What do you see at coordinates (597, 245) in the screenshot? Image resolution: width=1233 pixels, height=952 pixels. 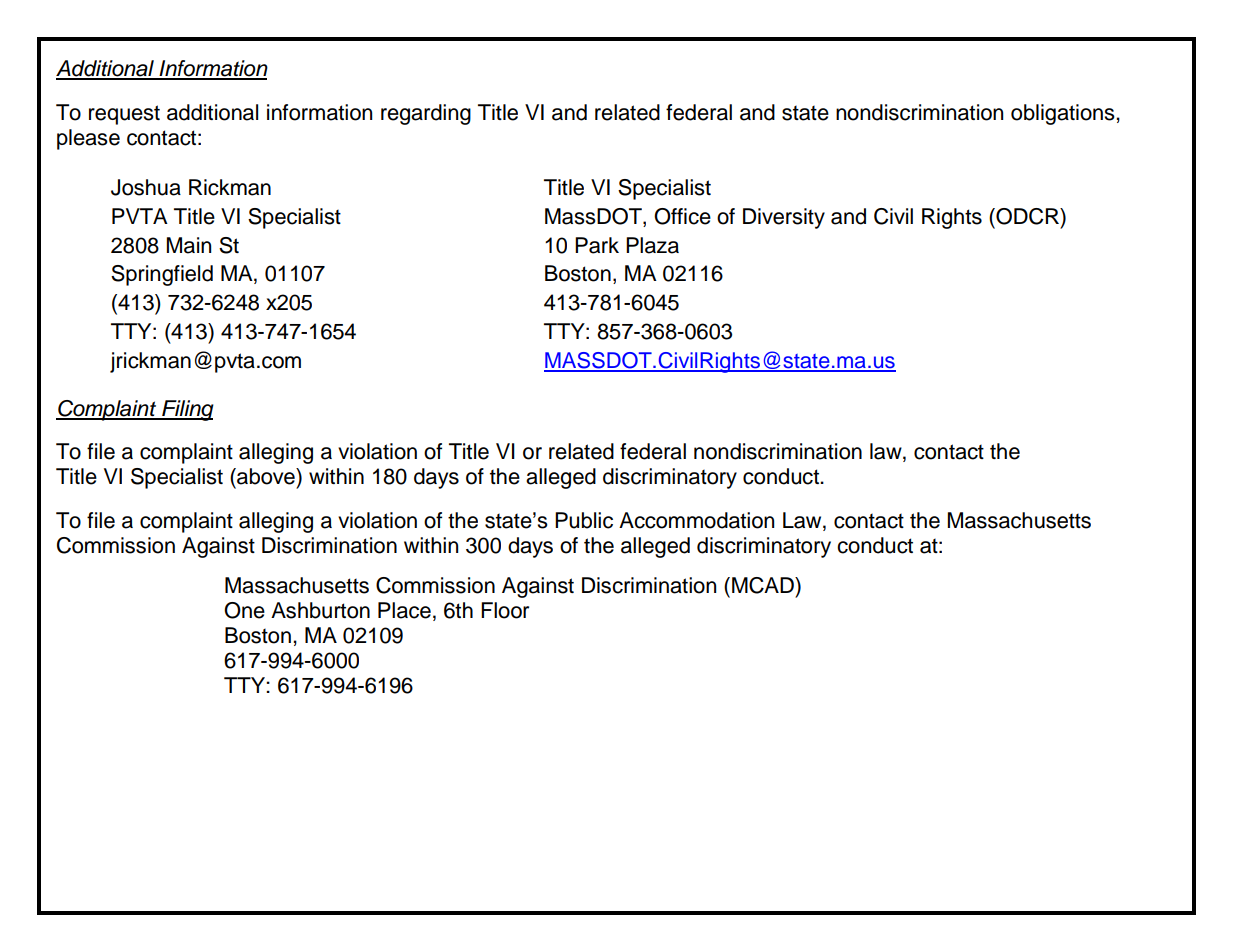 I see `Park` at bounding box center [597, 245].
